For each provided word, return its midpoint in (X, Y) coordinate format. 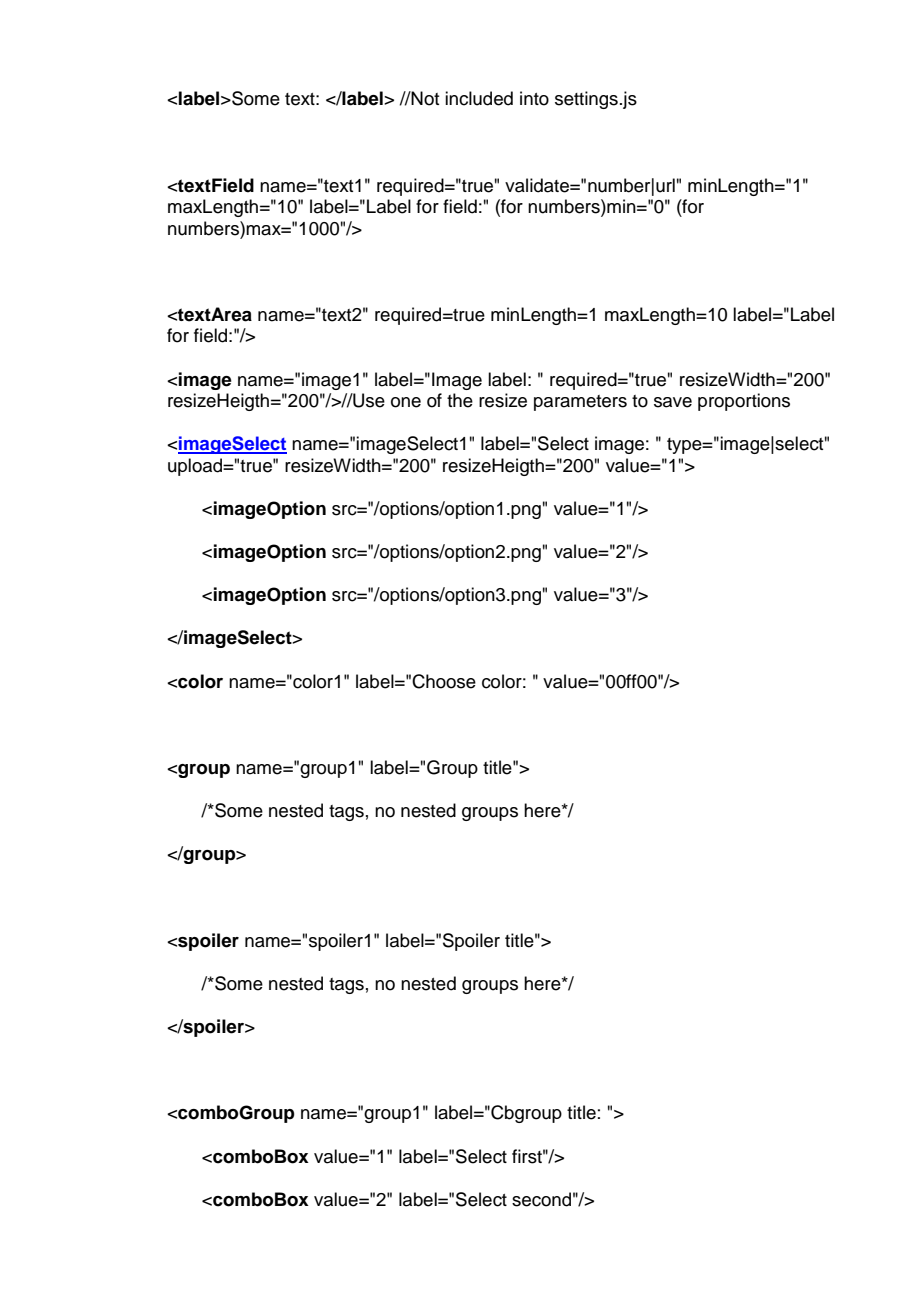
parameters (580, 403)
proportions (744, 402)
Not (424, 98)
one (406, 402)
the (460, 400)
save (673, 402)
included (479, 98)
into (534, 98)
